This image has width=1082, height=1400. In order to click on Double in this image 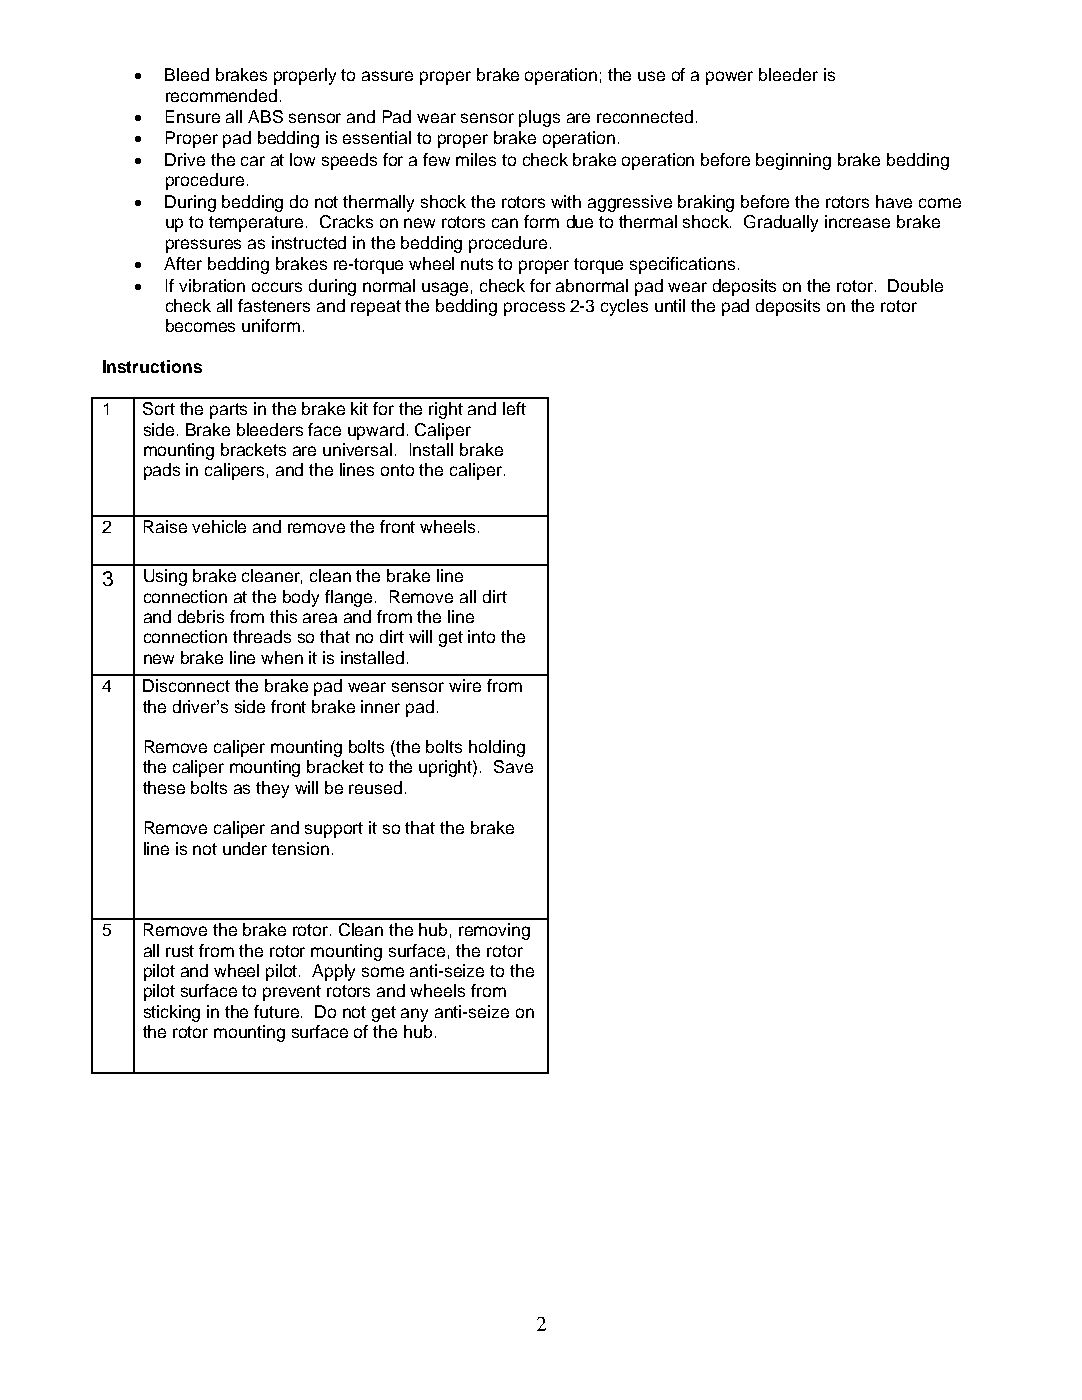, I will do `click(915, 285)`.
